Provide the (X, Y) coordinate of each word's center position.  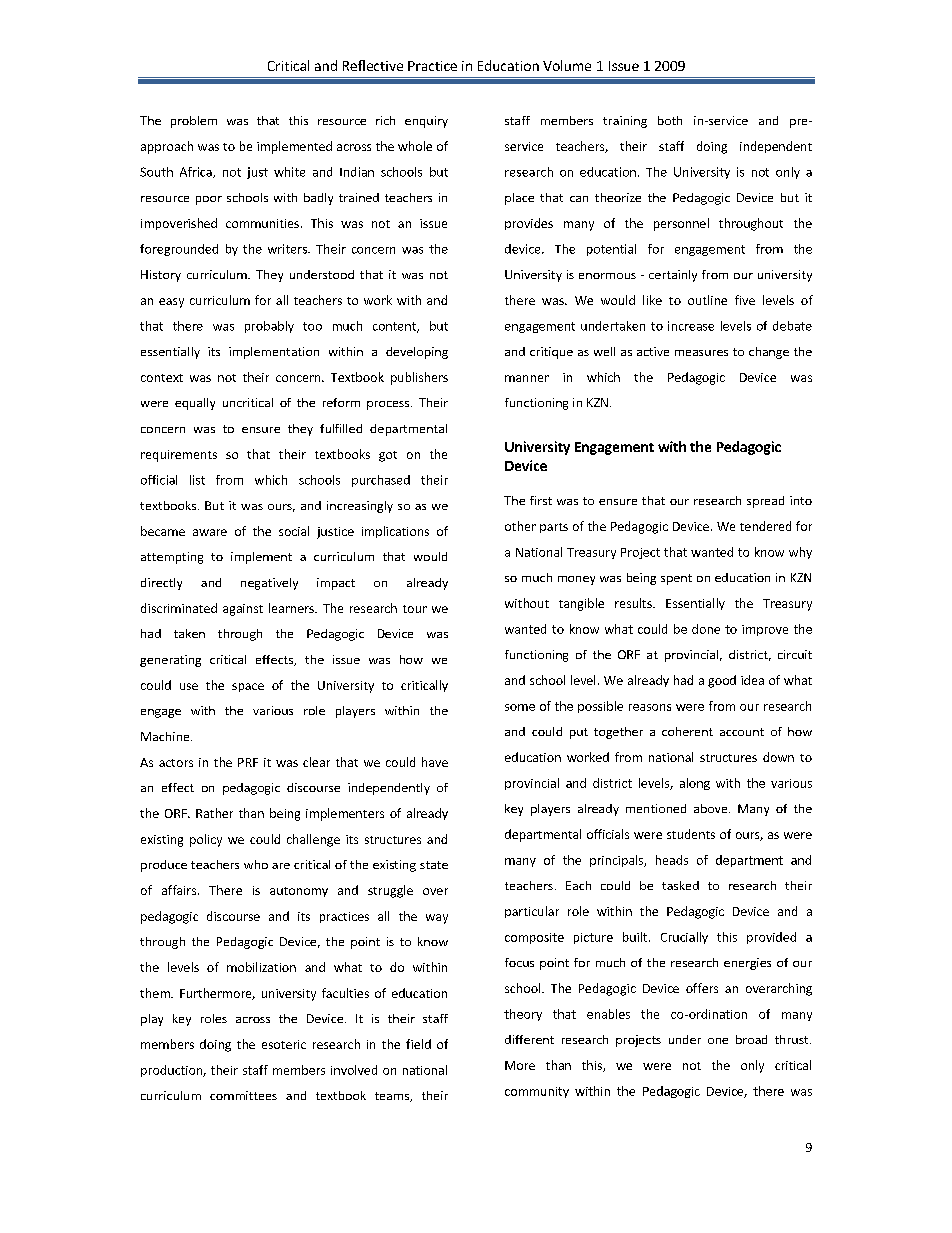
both (670, 120)
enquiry (426, 122)
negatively (269, 584)
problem (194, 122)
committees (243, 1095)
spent (676, 579)
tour (415, 609)
